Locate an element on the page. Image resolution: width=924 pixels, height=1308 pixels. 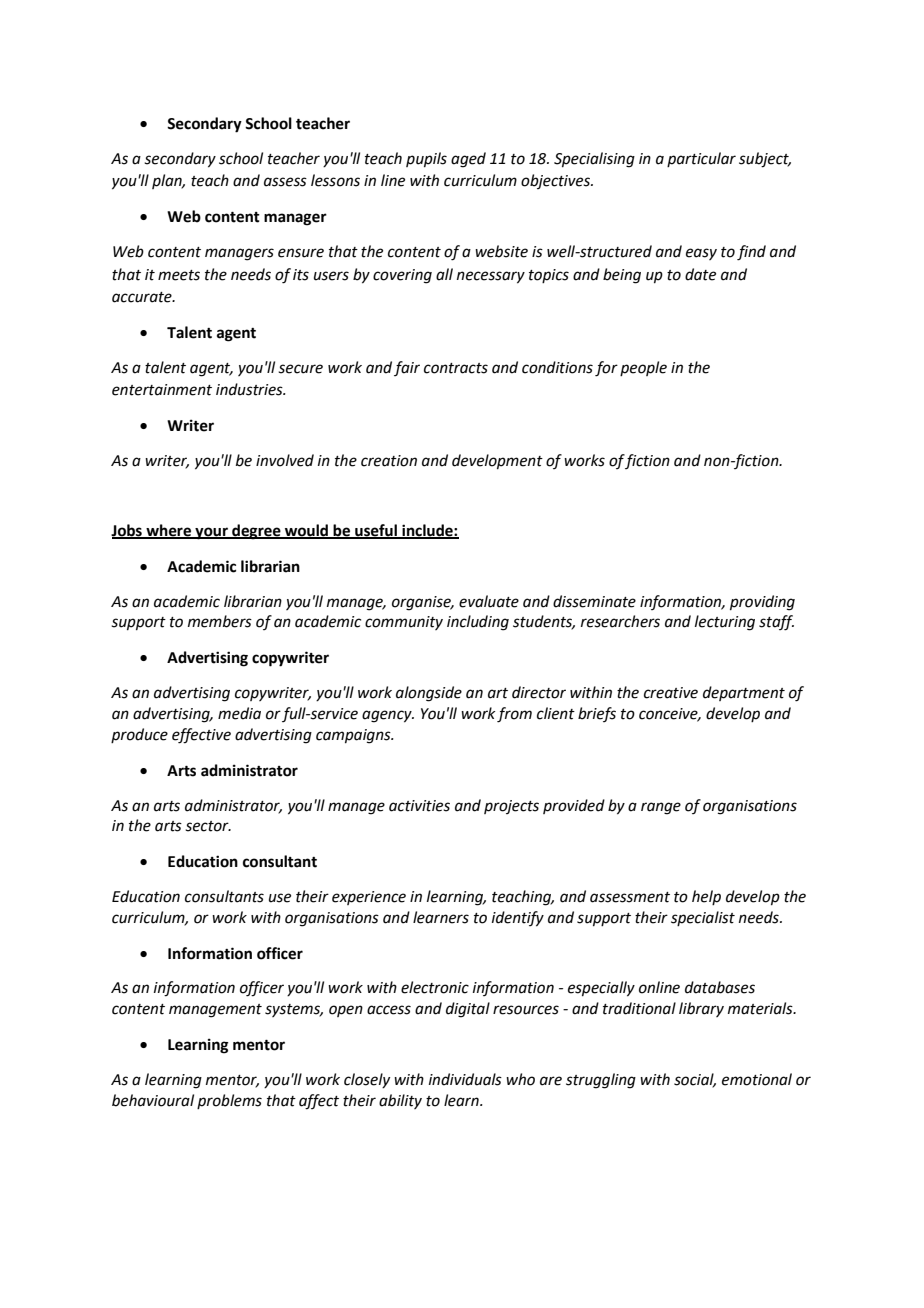
contracts is located at coordinates (456, 368).
